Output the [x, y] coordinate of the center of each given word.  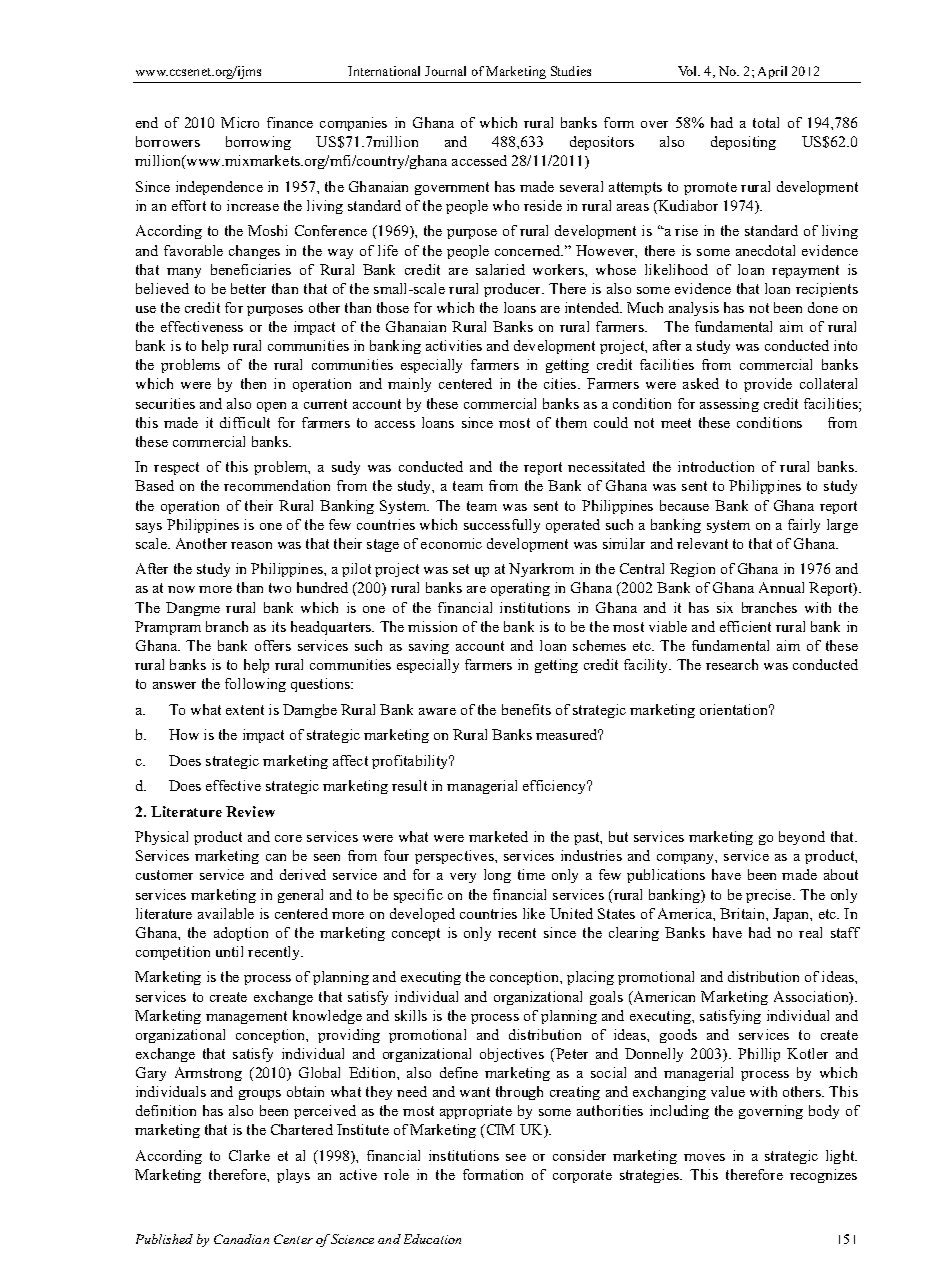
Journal [445, 71]
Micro [240, 122]
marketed [498, 836]
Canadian [241, 1239]
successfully [502, 526]
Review [250, 811]
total [766, 122]
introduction [716, 466]
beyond [802, 838]
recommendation [277, 485]
